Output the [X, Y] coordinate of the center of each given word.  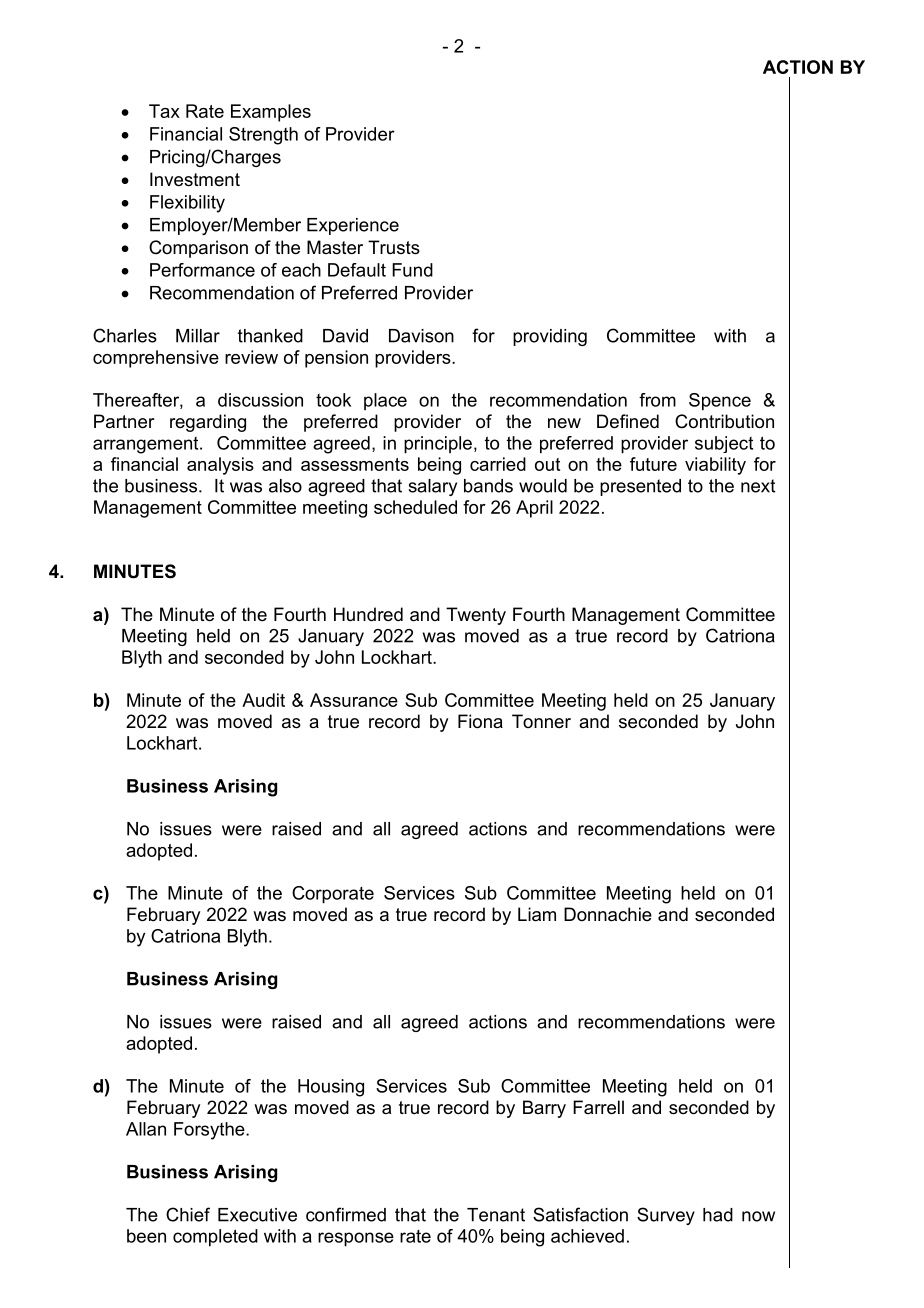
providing [550, 337]
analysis [220, 466]
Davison [421, 336]
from [657, 400]
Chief [188, 1214]
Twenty [476, 616]
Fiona [480, 721]
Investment [195, 179]
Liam [537, 914]
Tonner [541, 721]
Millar [198, 336]
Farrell [598, 1107]
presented [640, 487]
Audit [263, 700]
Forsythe [210, 1131]
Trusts [394, 247]
